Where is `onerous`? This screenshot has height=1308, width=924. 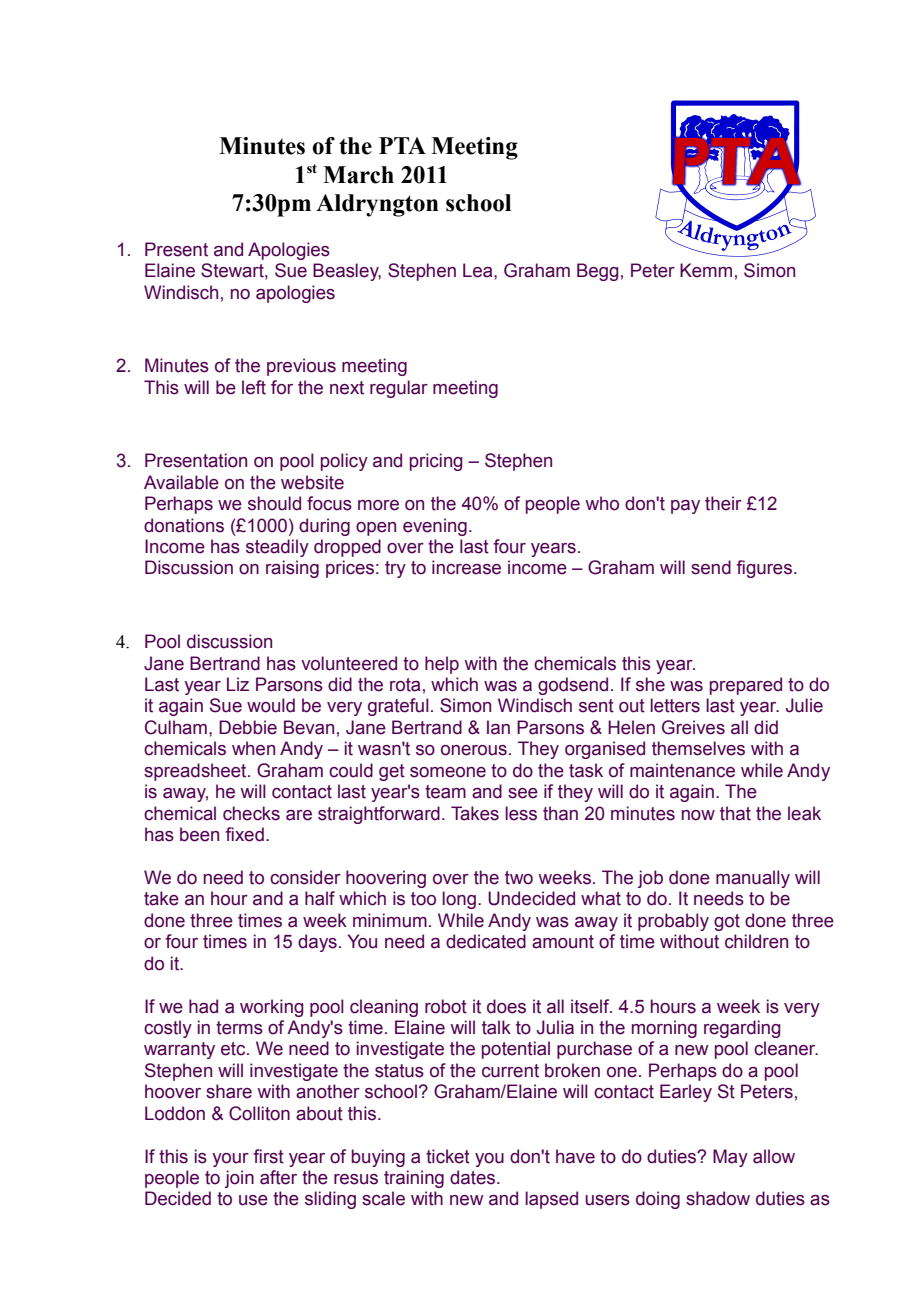
onerous is located at coordinates (474, 750).
